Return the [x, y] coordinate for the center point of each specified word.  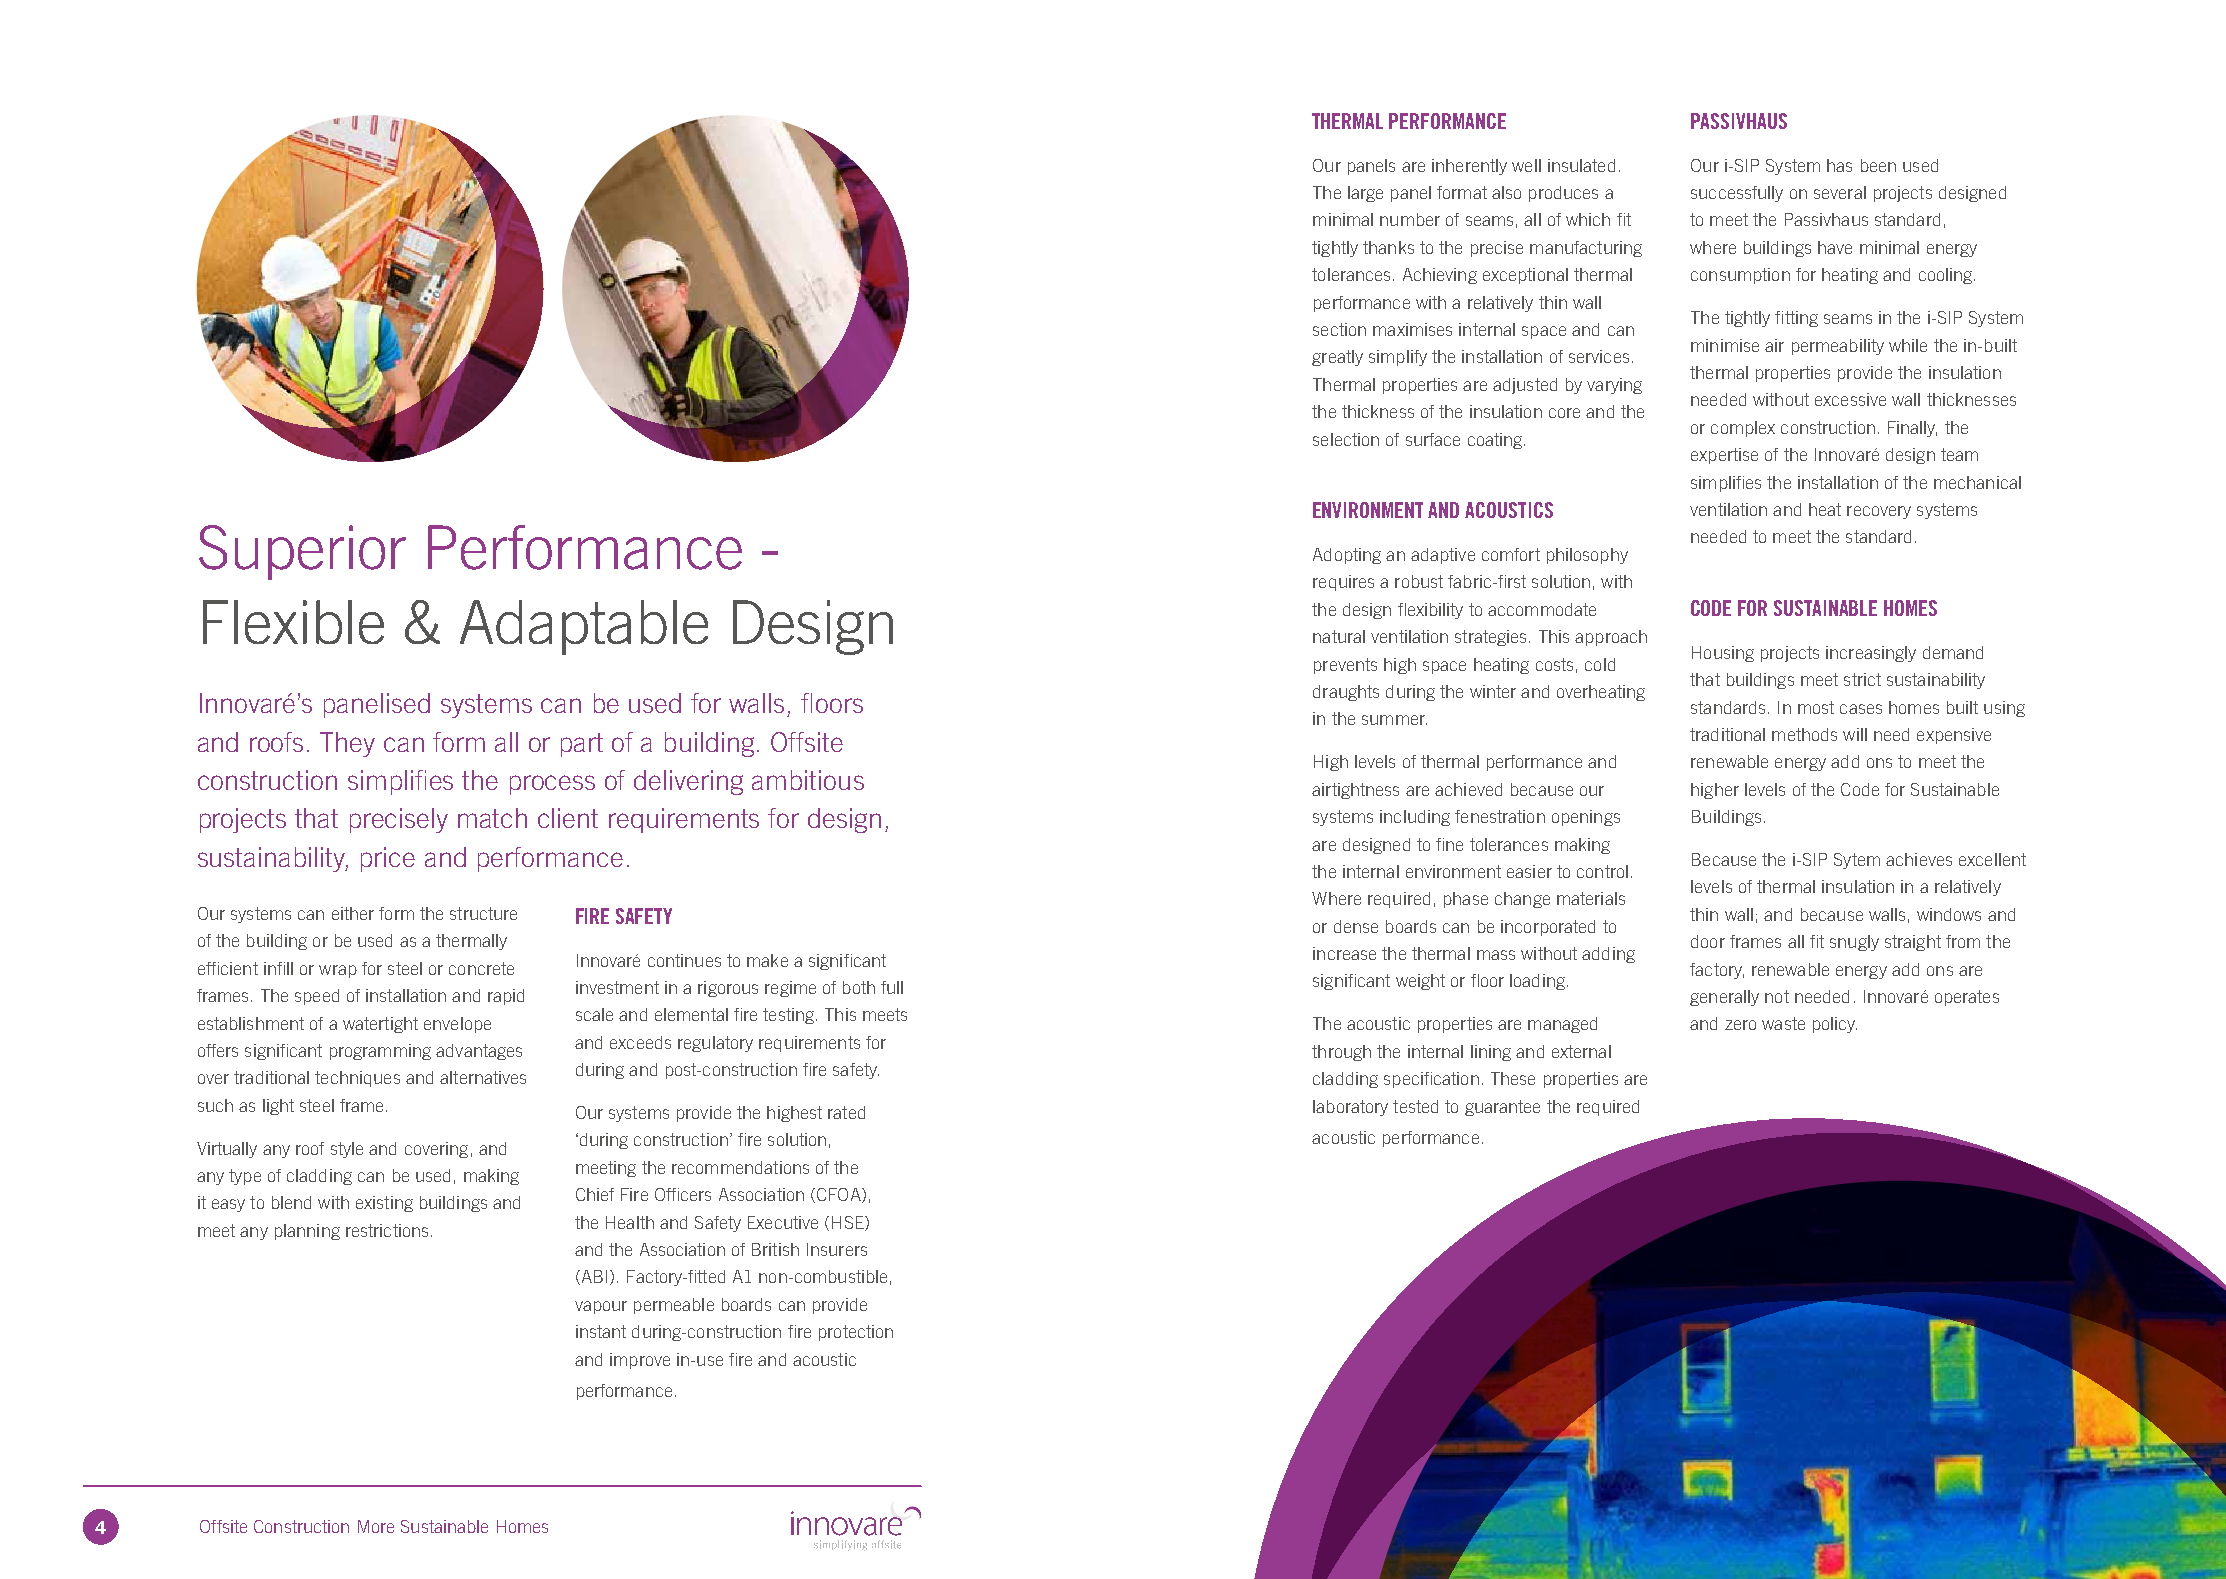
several [1840, 192]
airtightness [1355, 791]
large [1365, 194]
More [376, 1526]
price [388, 859]
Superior [302, 552]
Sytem [1857, 861]
